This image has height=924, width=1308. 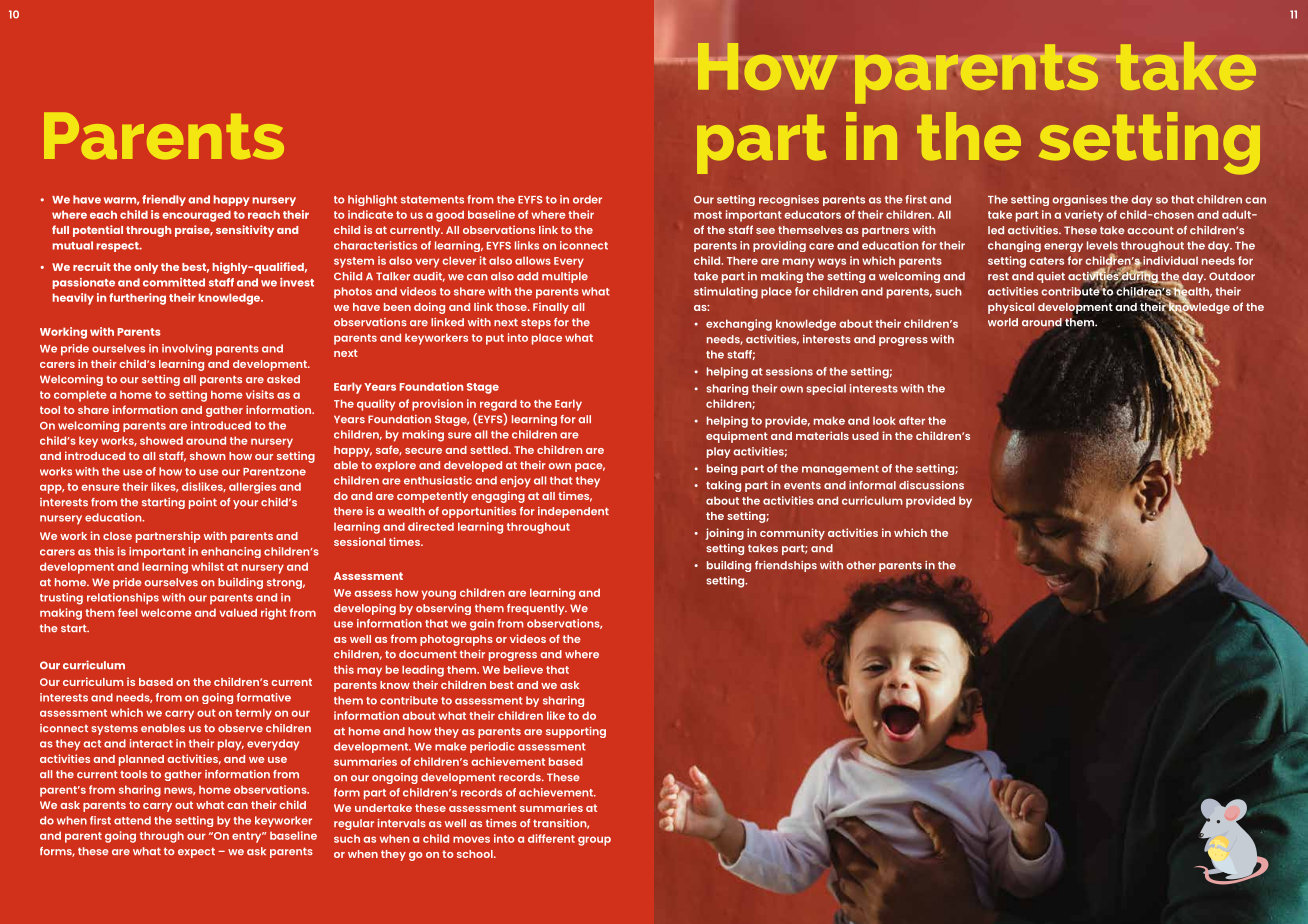 I want to click on world, so click(x=1003, y=322).
